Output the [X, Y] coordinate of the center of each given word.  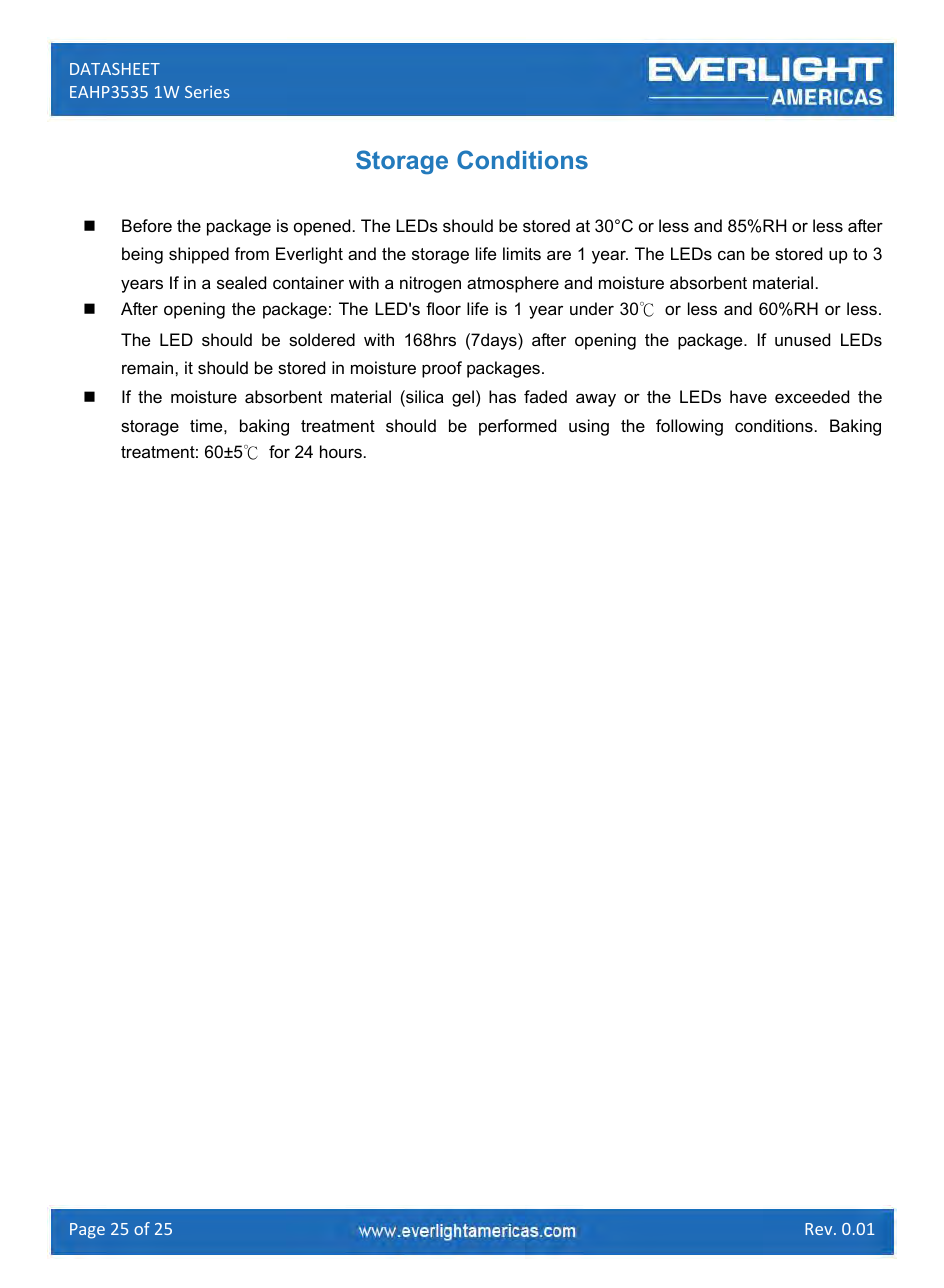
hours [341, 451]
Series [207, 92]
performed [517, 427]
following [689, 427]
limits [522, 253]
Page [87, 1231]
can [731, 255]
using [589, 427]
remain [149, 367]
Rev [820, 1229]
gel [463, 398]
